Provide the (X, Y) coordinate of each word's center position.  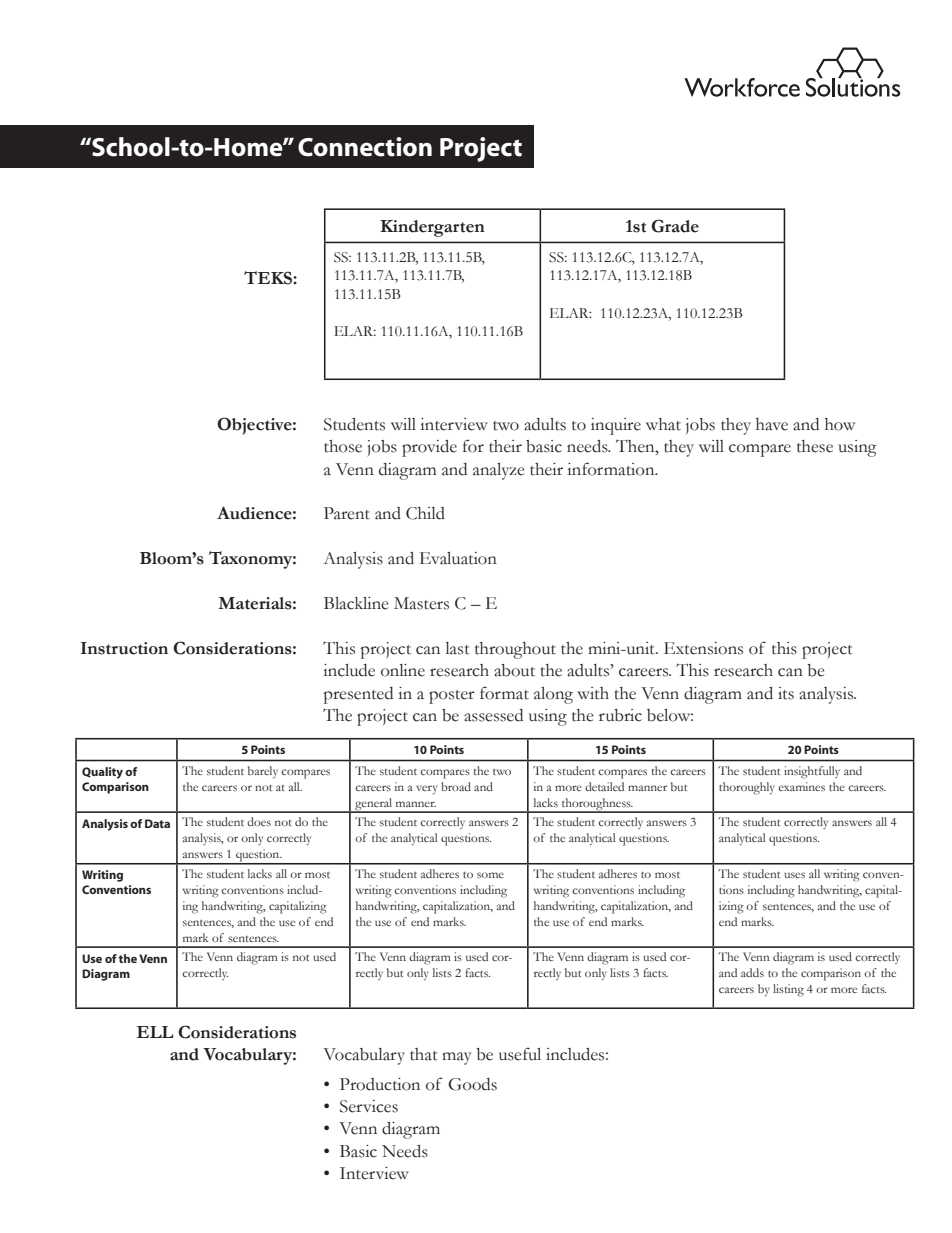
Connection (365, 147)
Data (157, 823)
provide (429, 448)
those (343, 446)
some (490, 875)
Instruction (124, 648)
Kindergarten (432, 228)
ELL (155, 1032)
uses (795, 875)
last (458, 648)
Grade (675, 226)
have (772, 424)
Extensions (703, 648)
